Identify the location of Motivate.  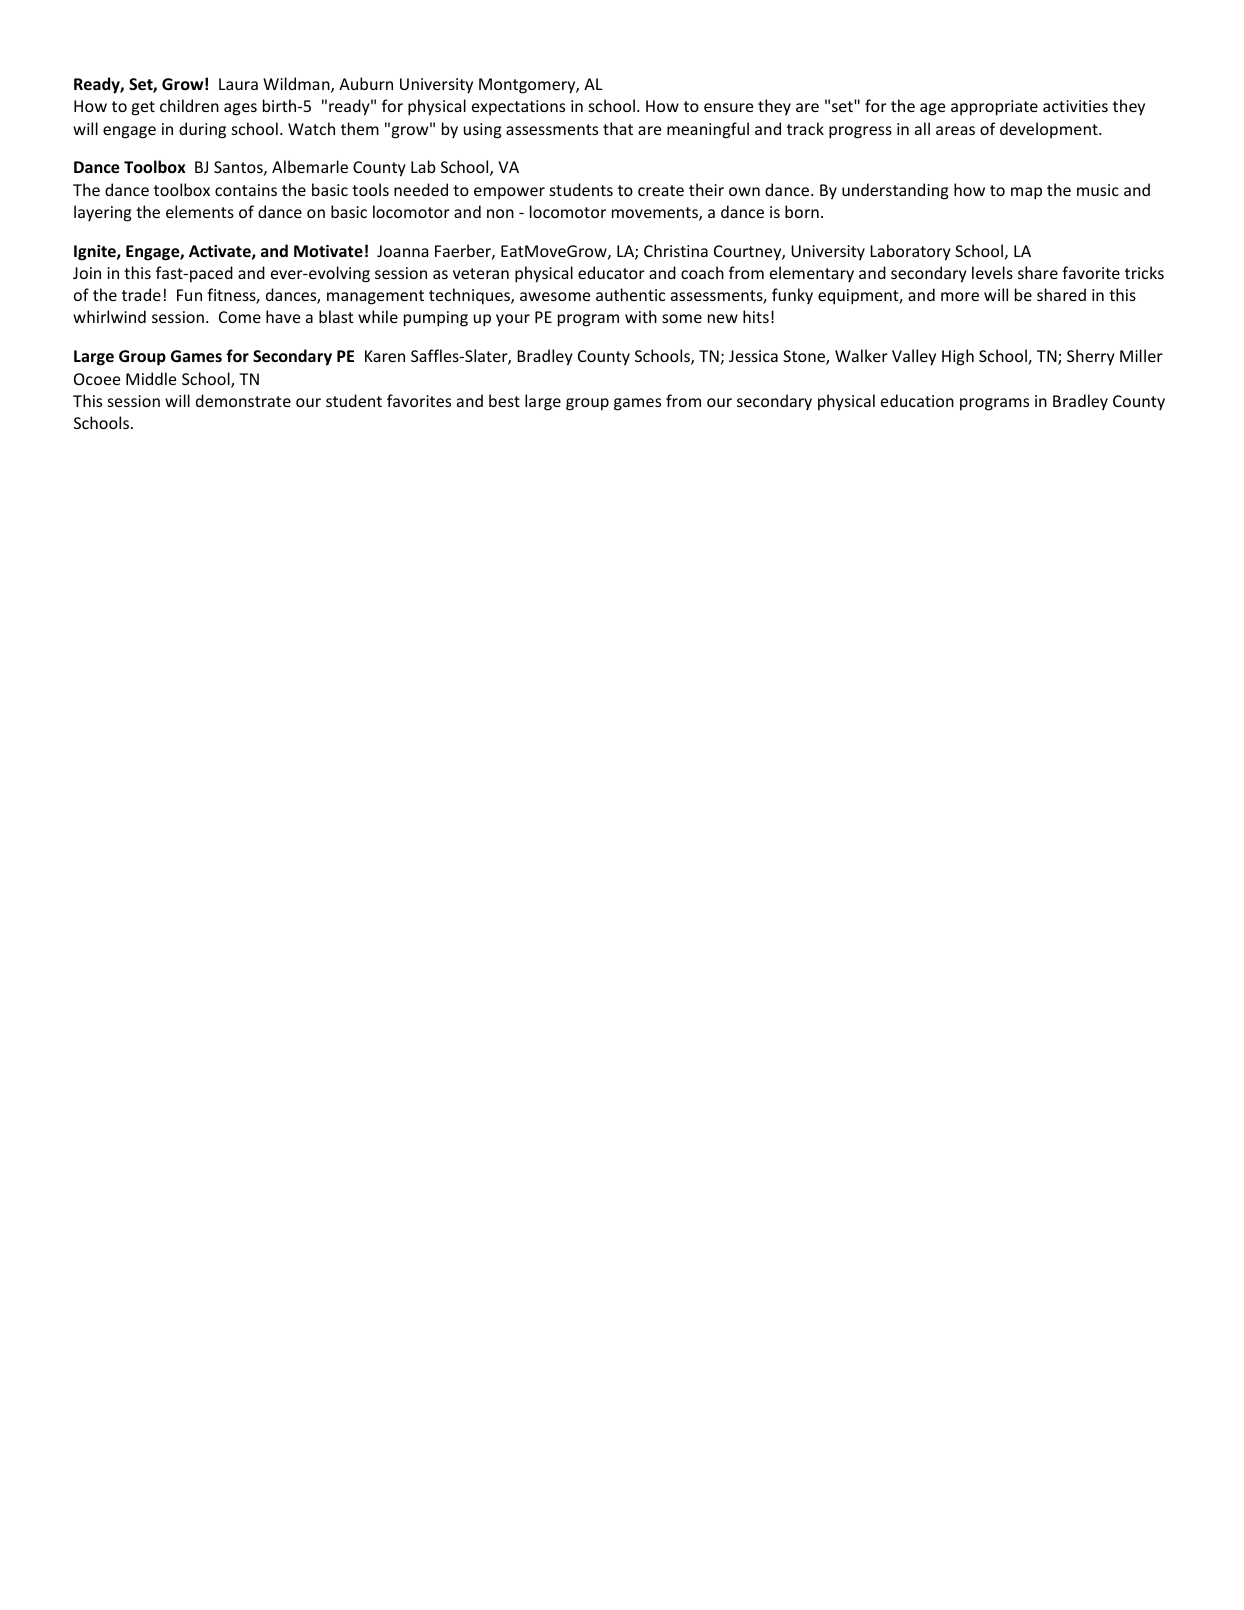
(328, 251).
